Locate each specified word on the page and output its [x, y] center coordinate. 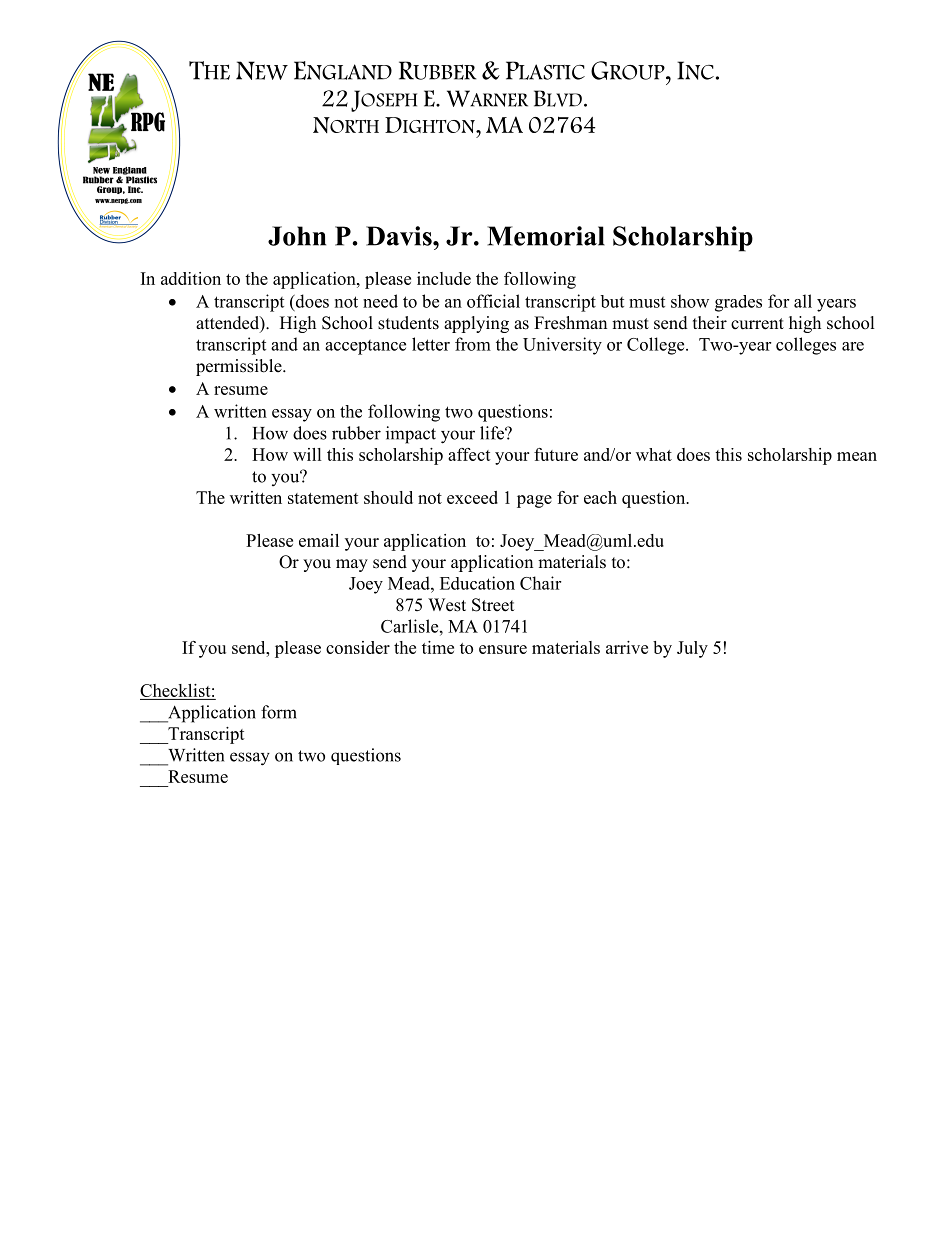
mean [857, 456]
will [307, 454]
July [692, 649]
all [803, 301]
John [297, 236]
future [556, 454]
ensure [503, 649]
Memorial [546, 236]
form [279, 712]
